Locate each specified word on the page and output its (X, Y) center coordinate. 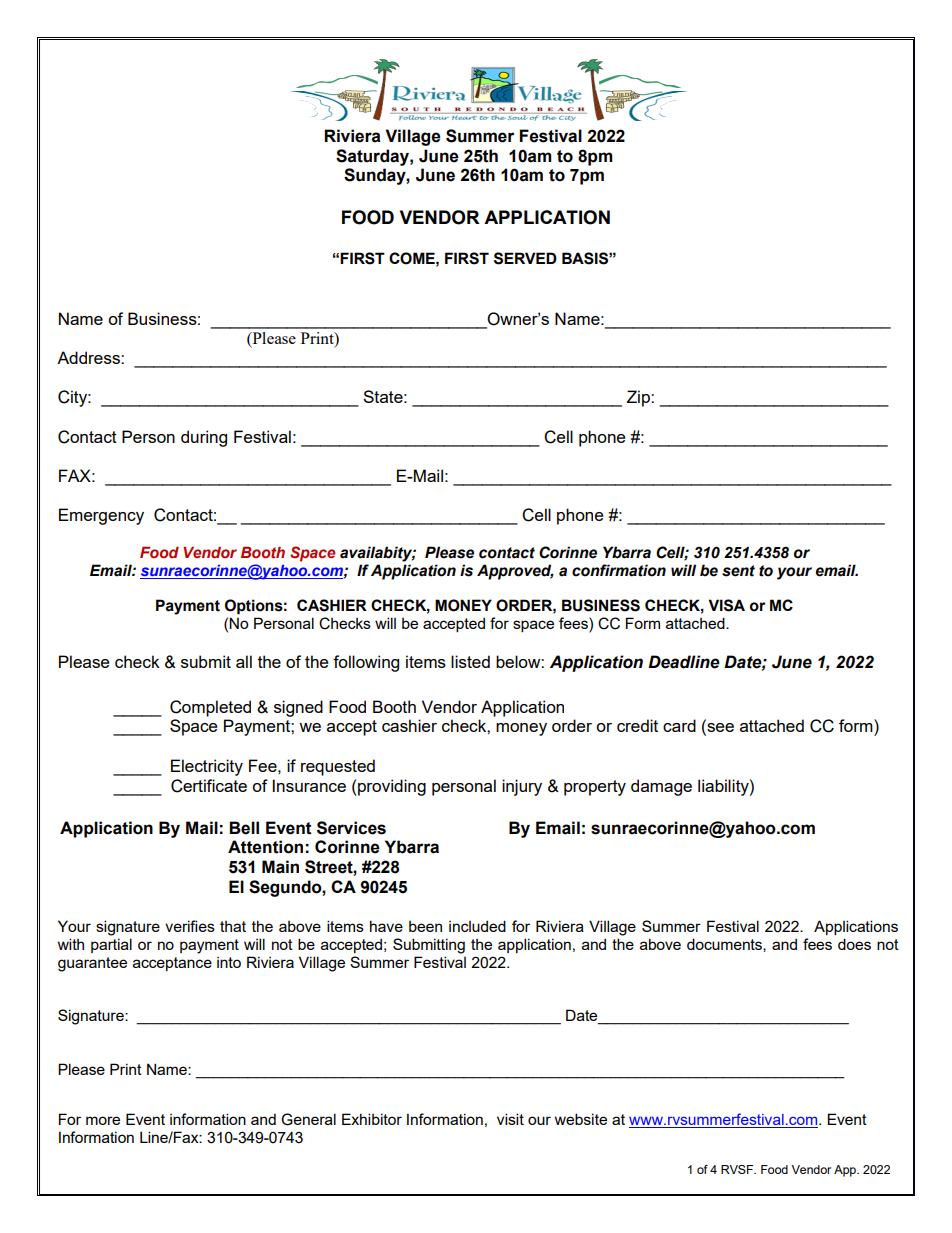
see (719, 729)
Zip (639, 398)
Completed (210, 708)
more (103, 1120)
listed (470, 661)
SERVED (525, 258)
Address (89, 357)
